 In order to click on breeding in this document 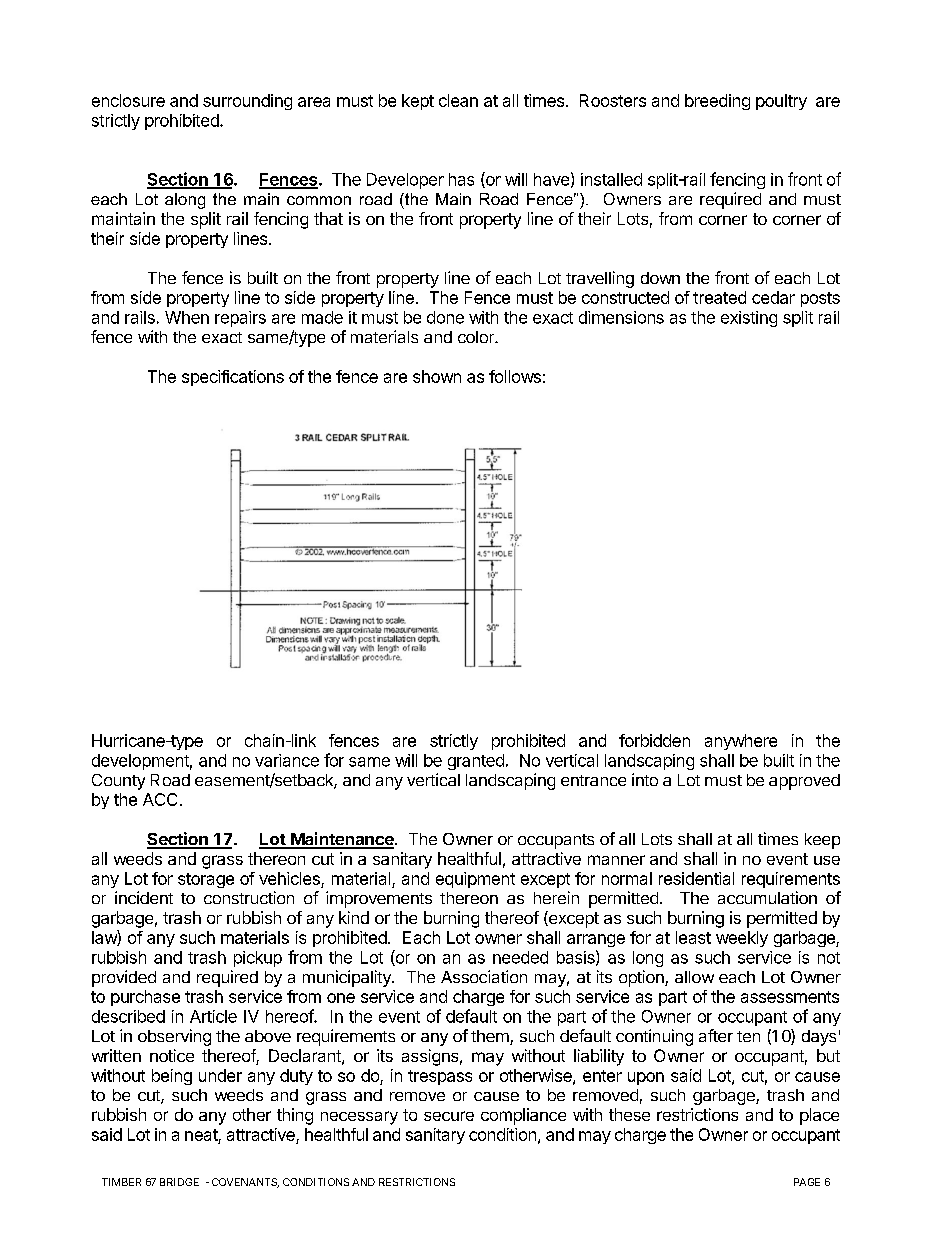, I will do `click(717, 102)`.
